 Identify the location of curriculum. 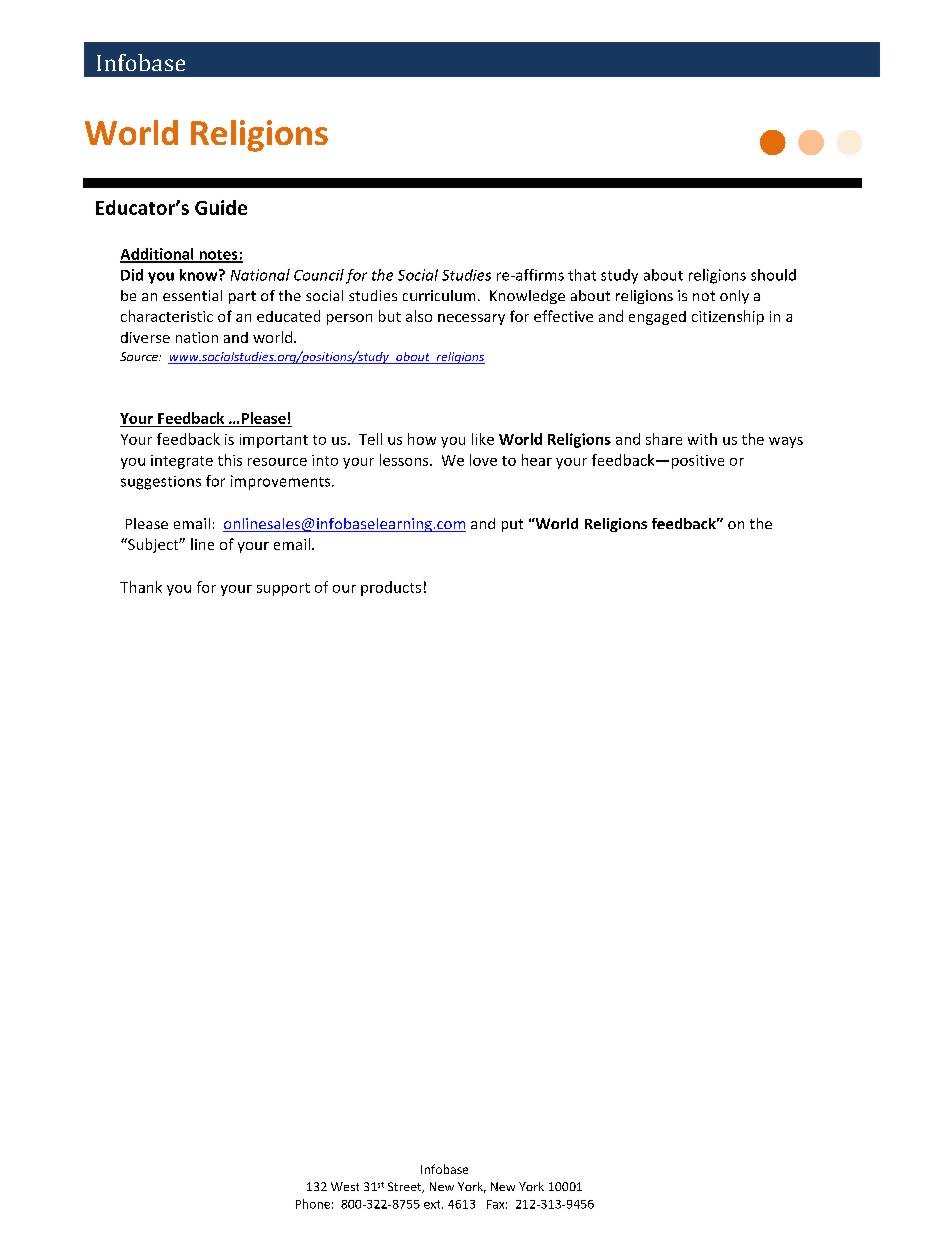
(439, 295).
